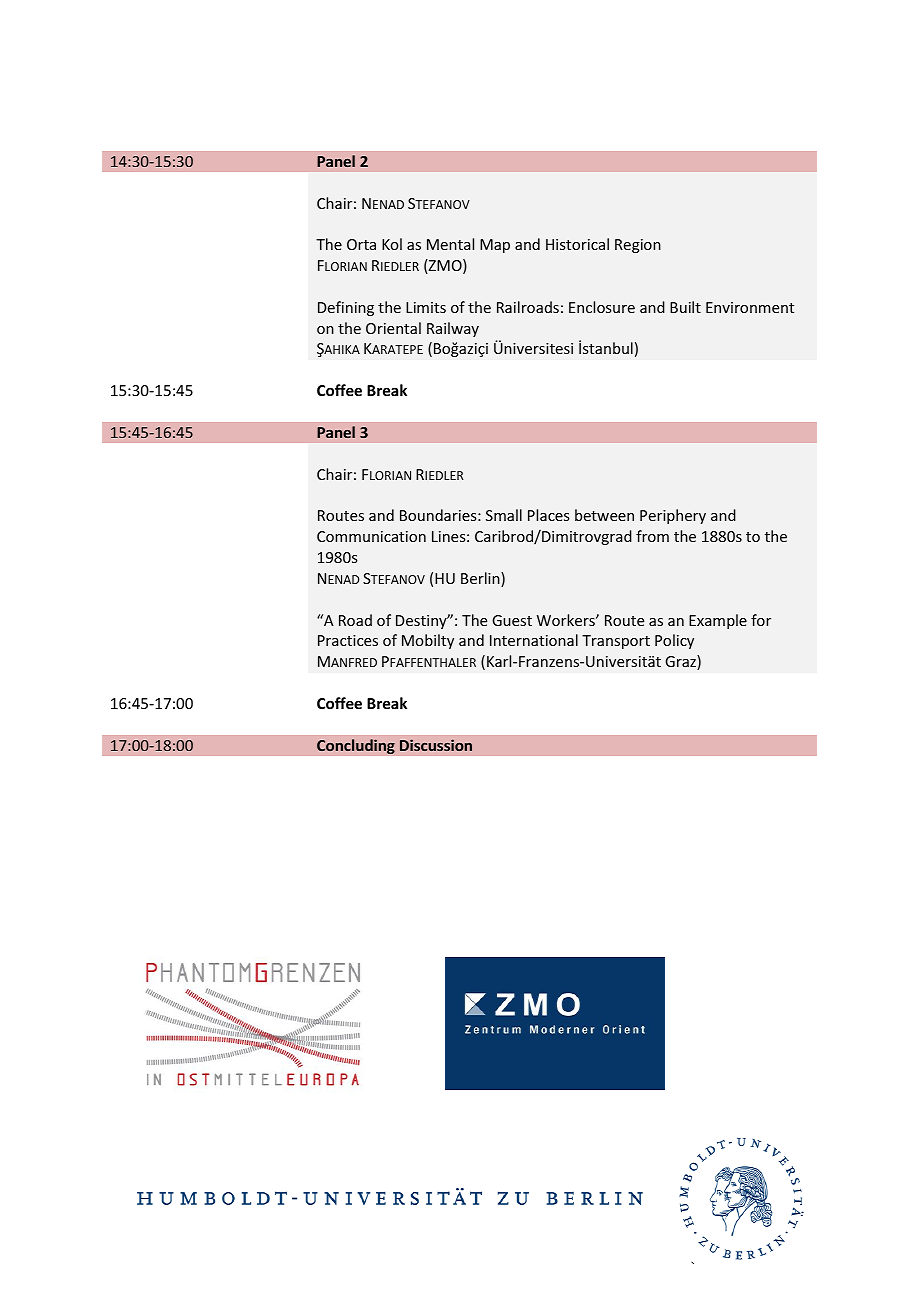 This screenshot has height=1308, width=924. What do you see at coordinates (393, 328) in the screenshot?
I see `Oriental` at bounding box center [393, 328].
